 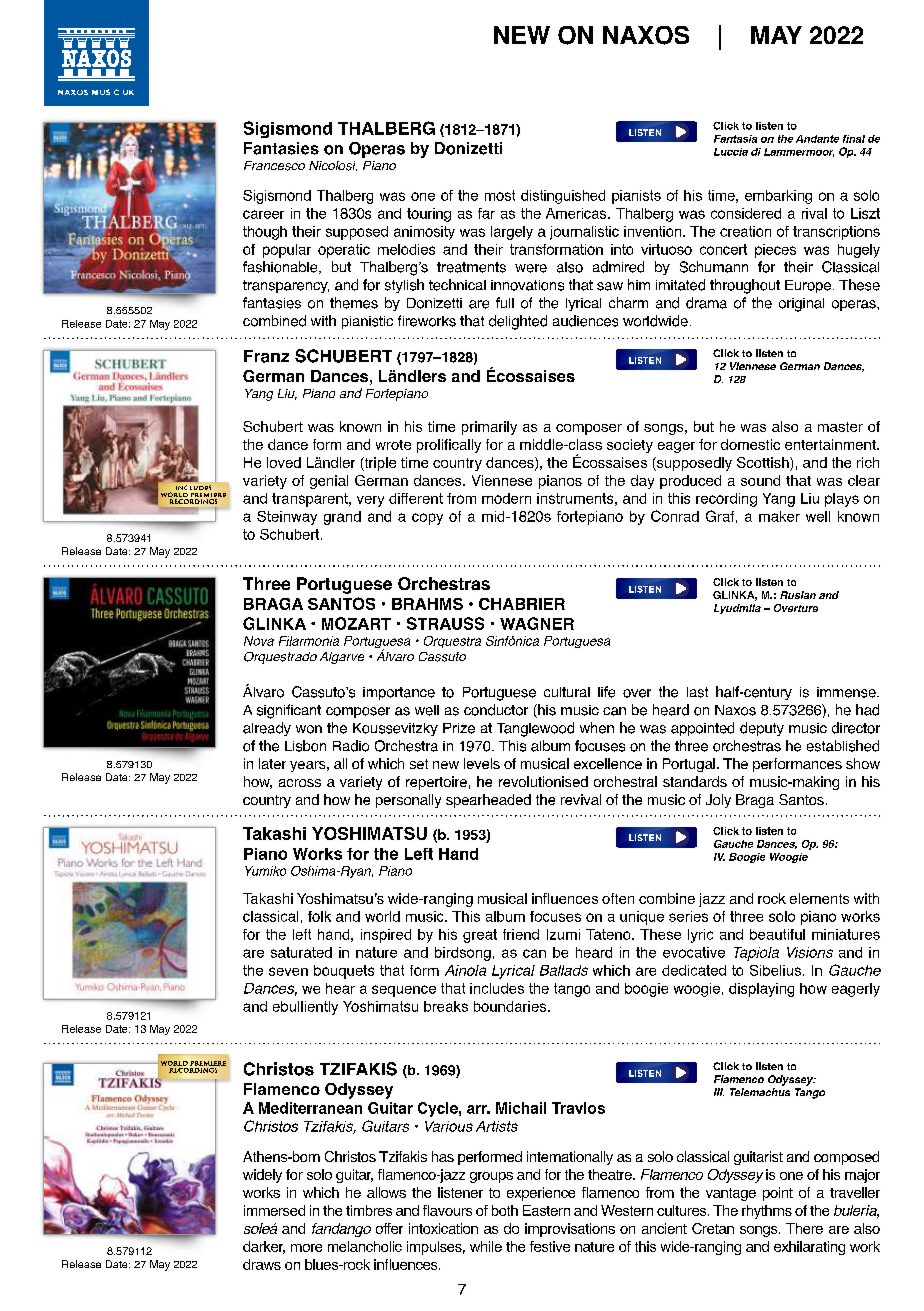 I want to click on modern, so click(x=506, y=498).
